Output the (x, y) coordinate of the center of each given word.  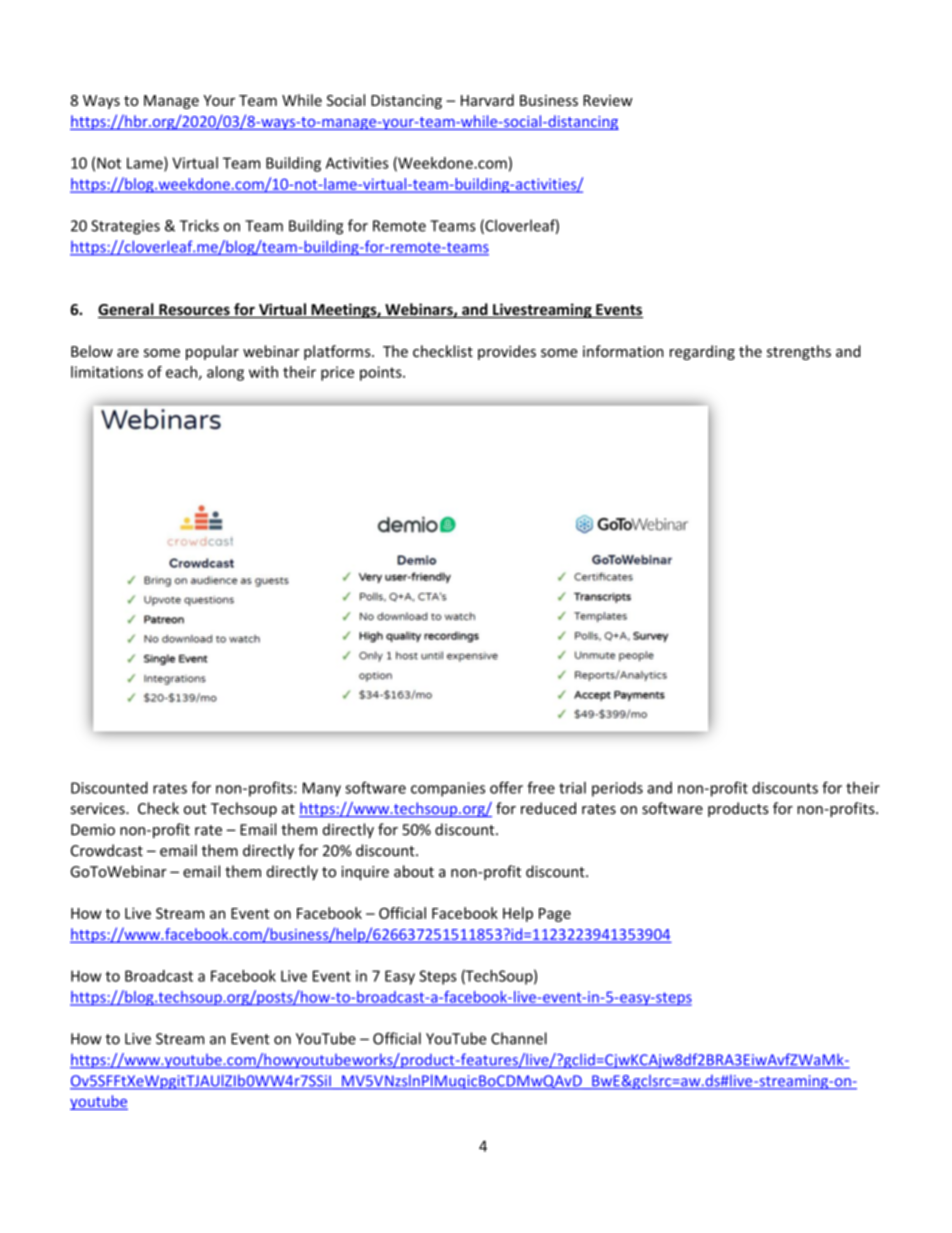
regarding (702, 352)
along (225, 373)
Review (608, 100)
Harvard (487, 100)
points (382, 373)
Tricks (199, 225)
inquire (365, 873)
